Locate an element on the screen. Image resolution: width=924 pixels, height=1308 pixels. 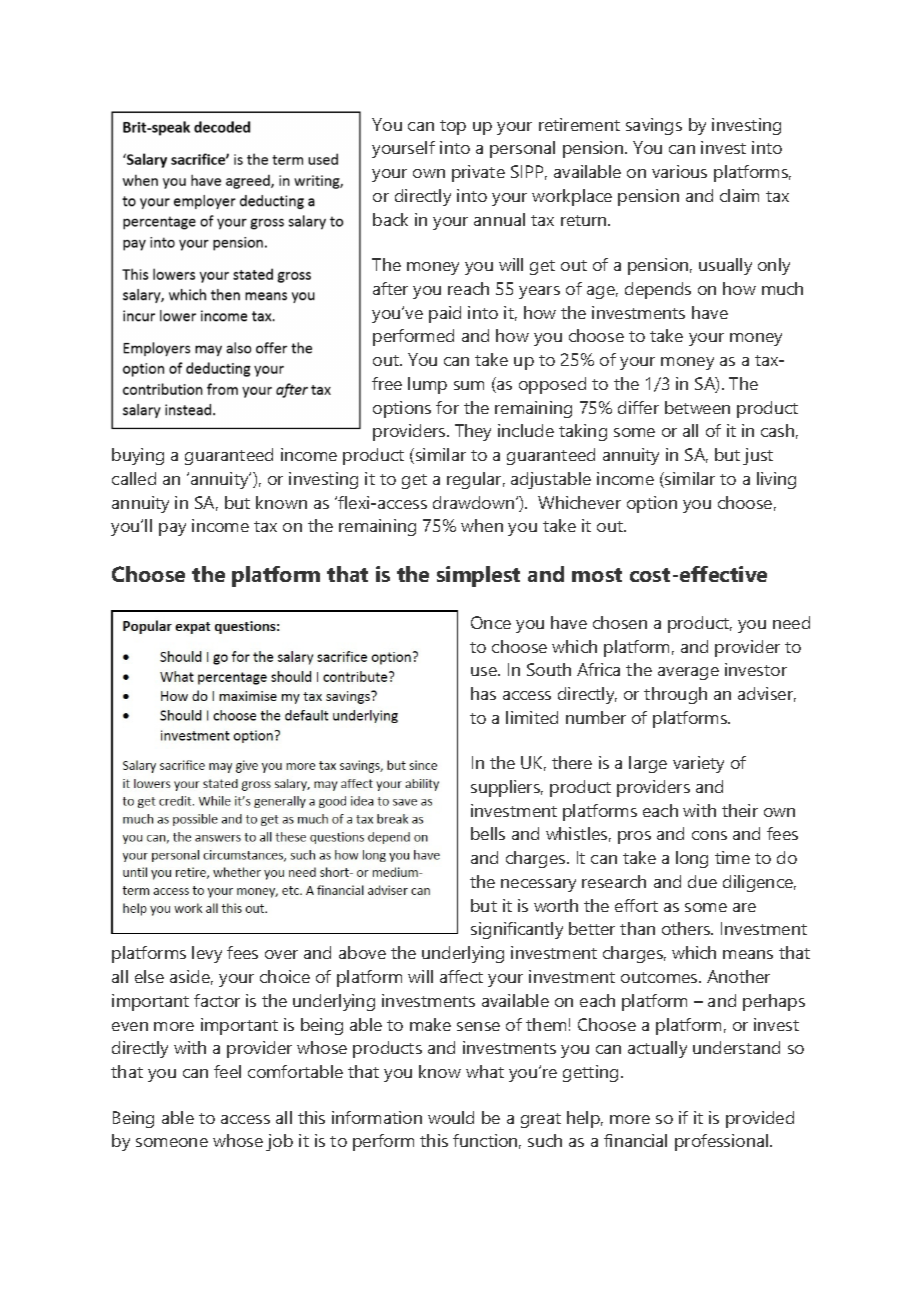
back is located at coordinates (390, 219).
